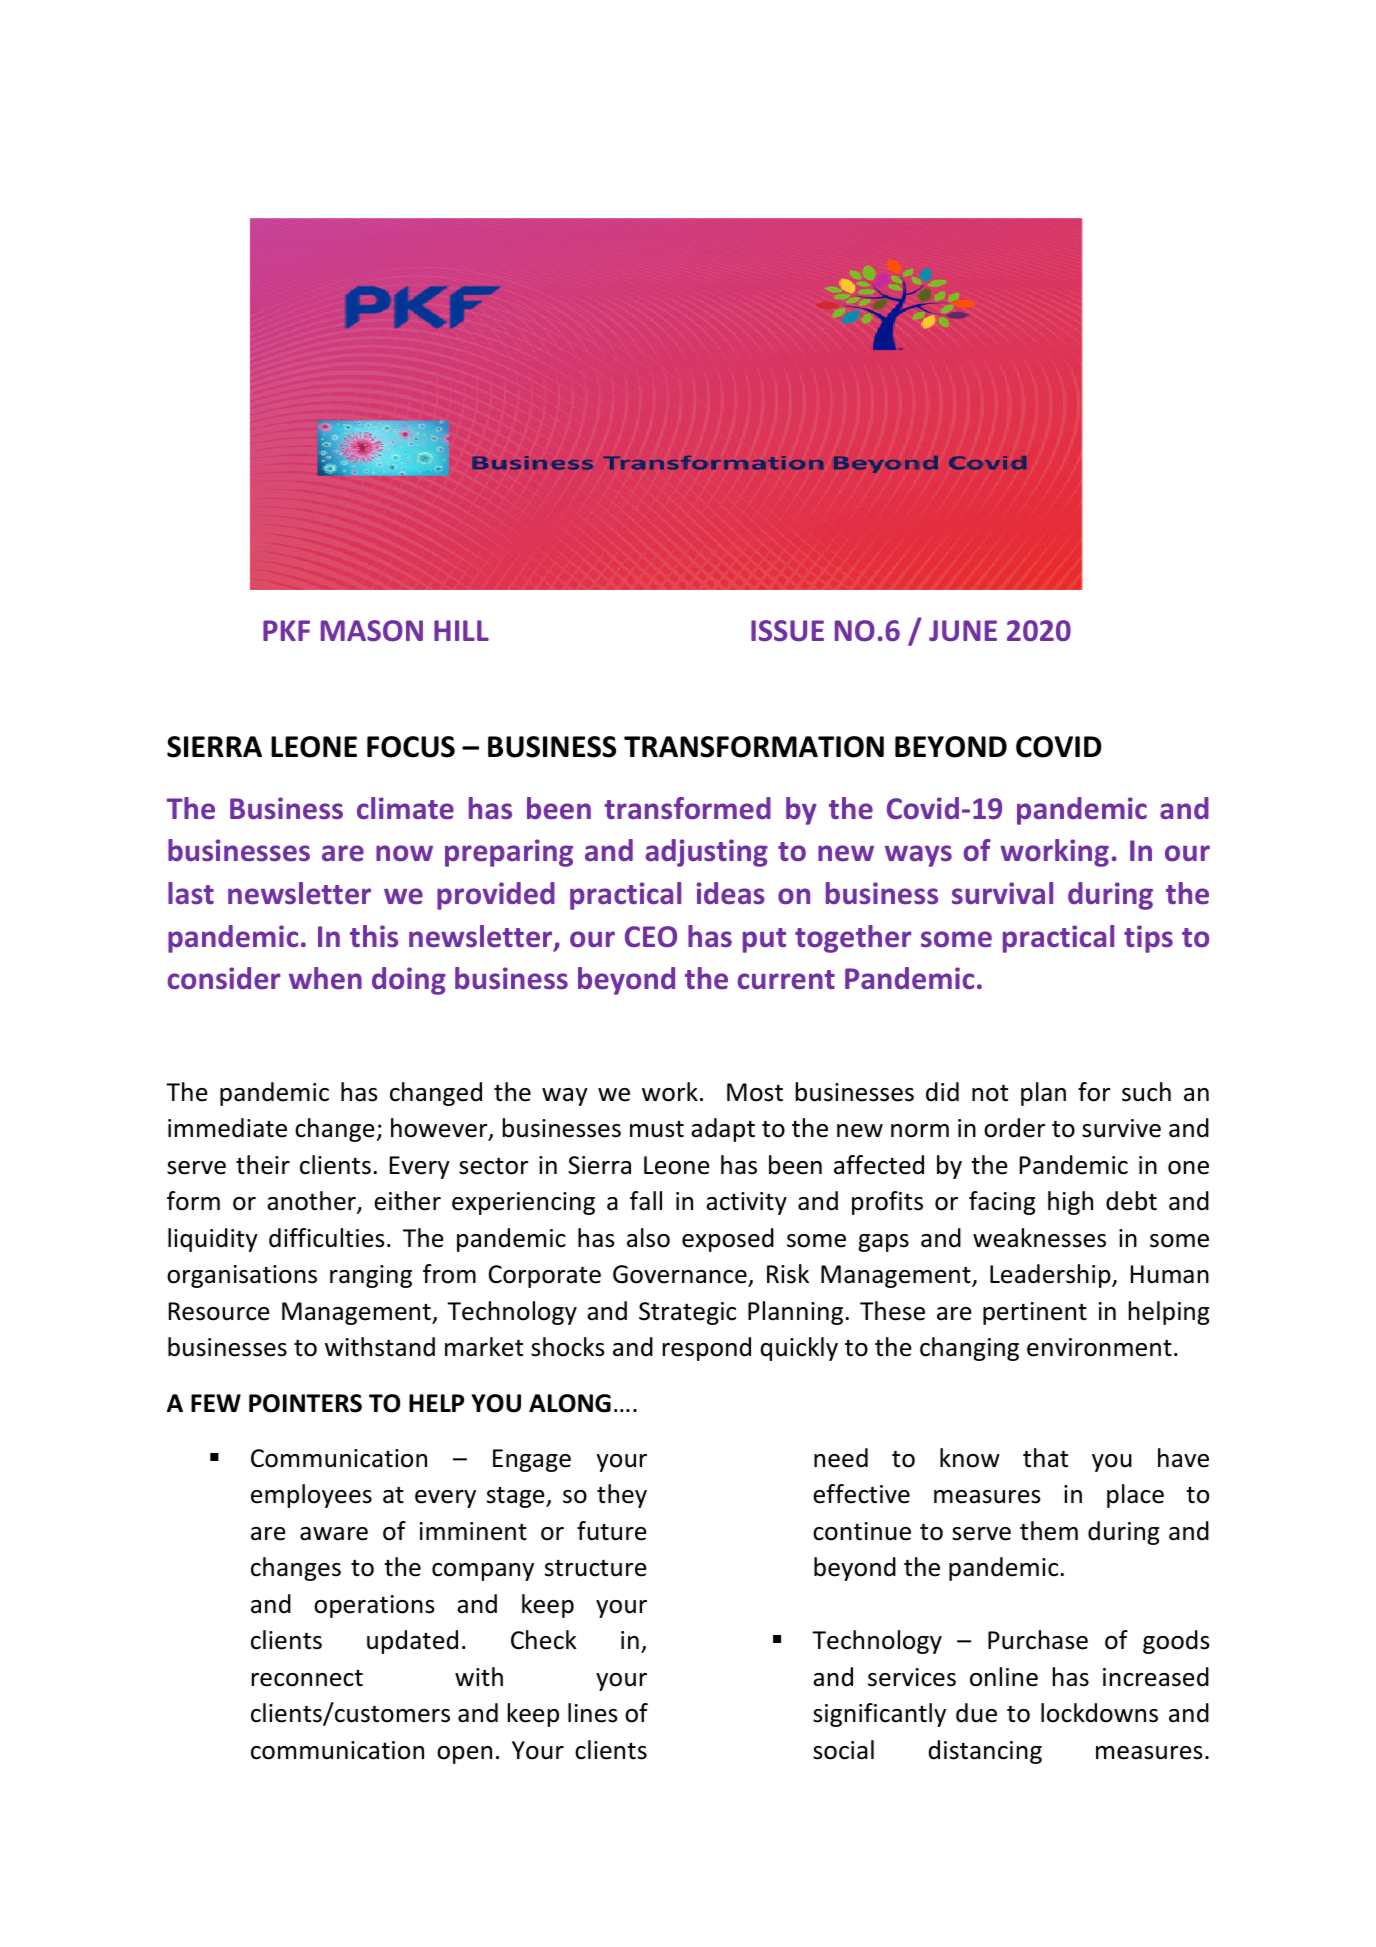  What do you see at coordinates (372, 631) in the screenshot?
I see `MASON` at bounding box center [372, 631].
